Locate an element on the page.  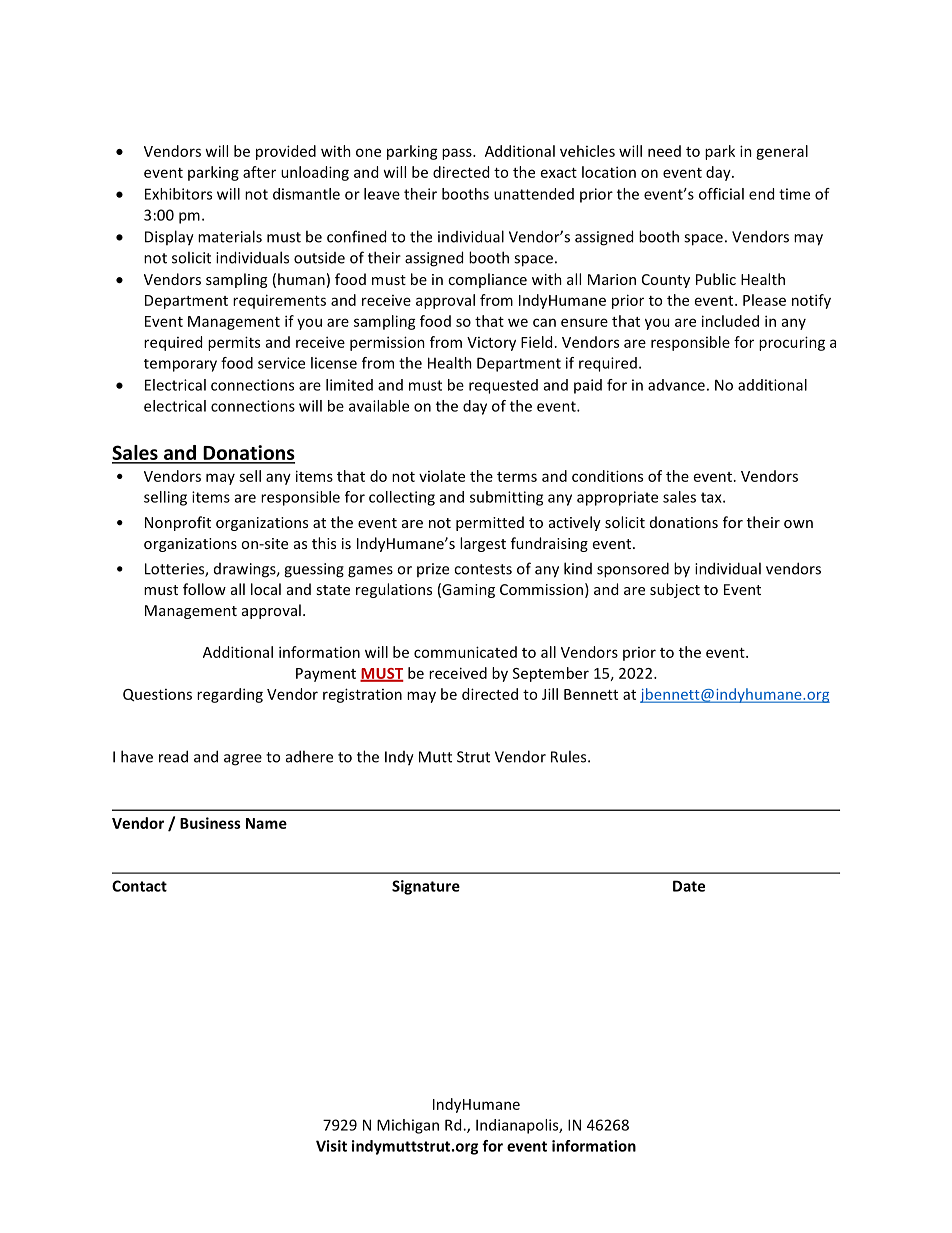
official is located at coordinates (721, 194).
